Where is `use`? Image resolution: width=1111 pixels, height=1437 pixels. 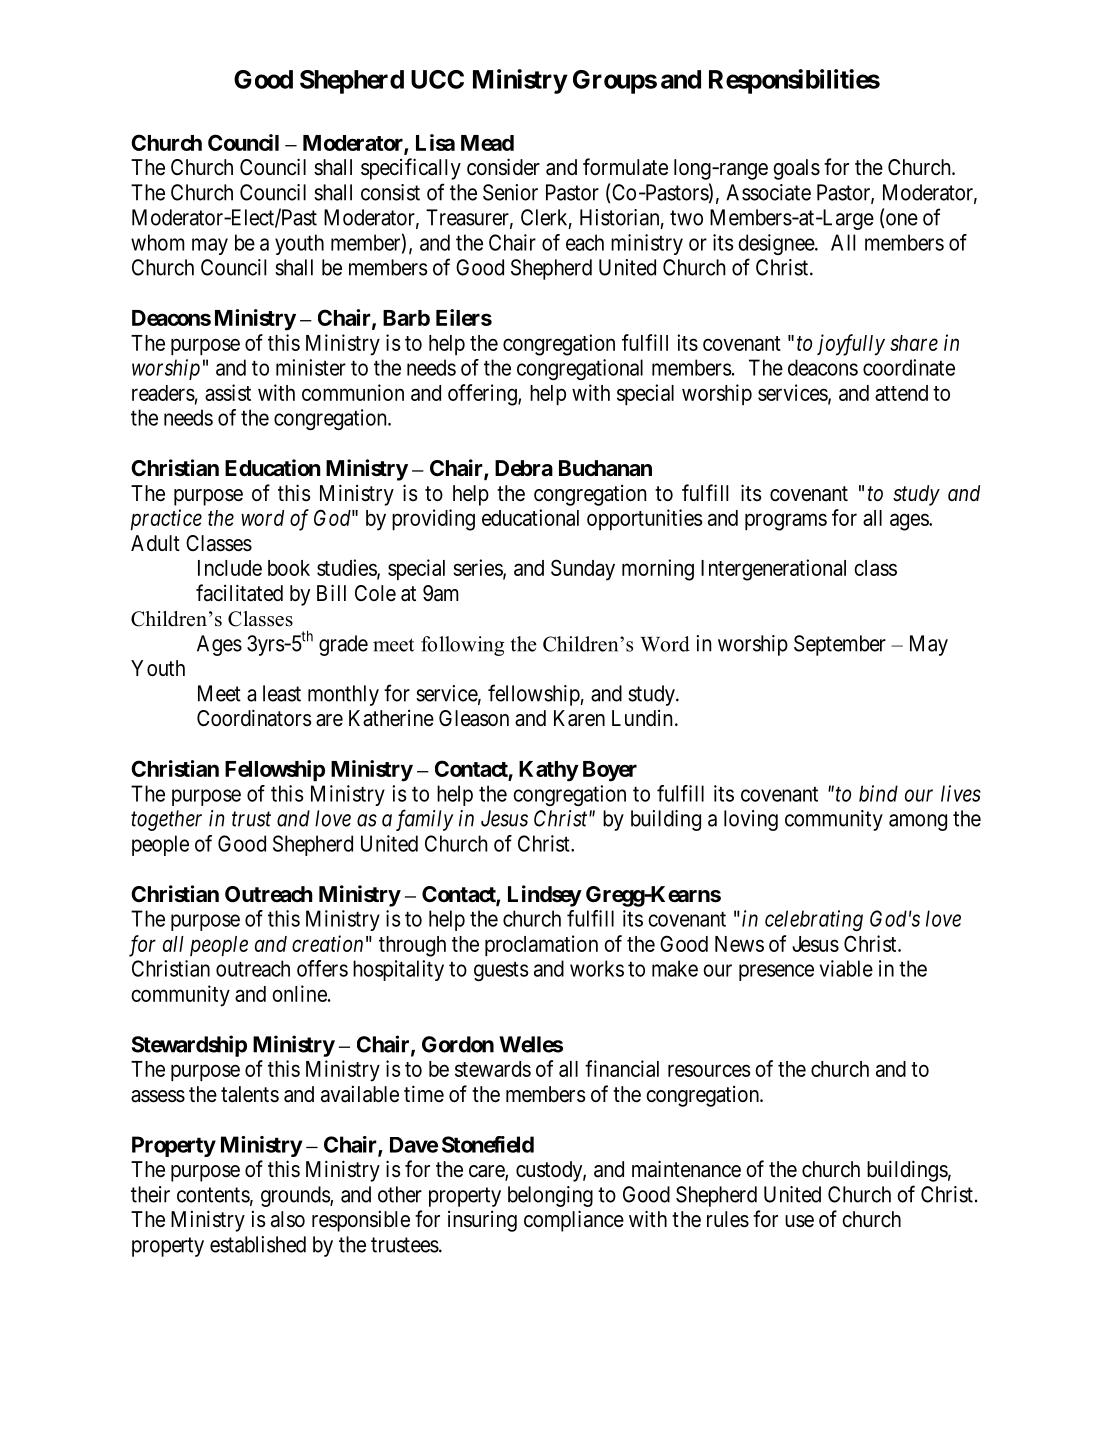 use is located at coordinates (799, 1221).
